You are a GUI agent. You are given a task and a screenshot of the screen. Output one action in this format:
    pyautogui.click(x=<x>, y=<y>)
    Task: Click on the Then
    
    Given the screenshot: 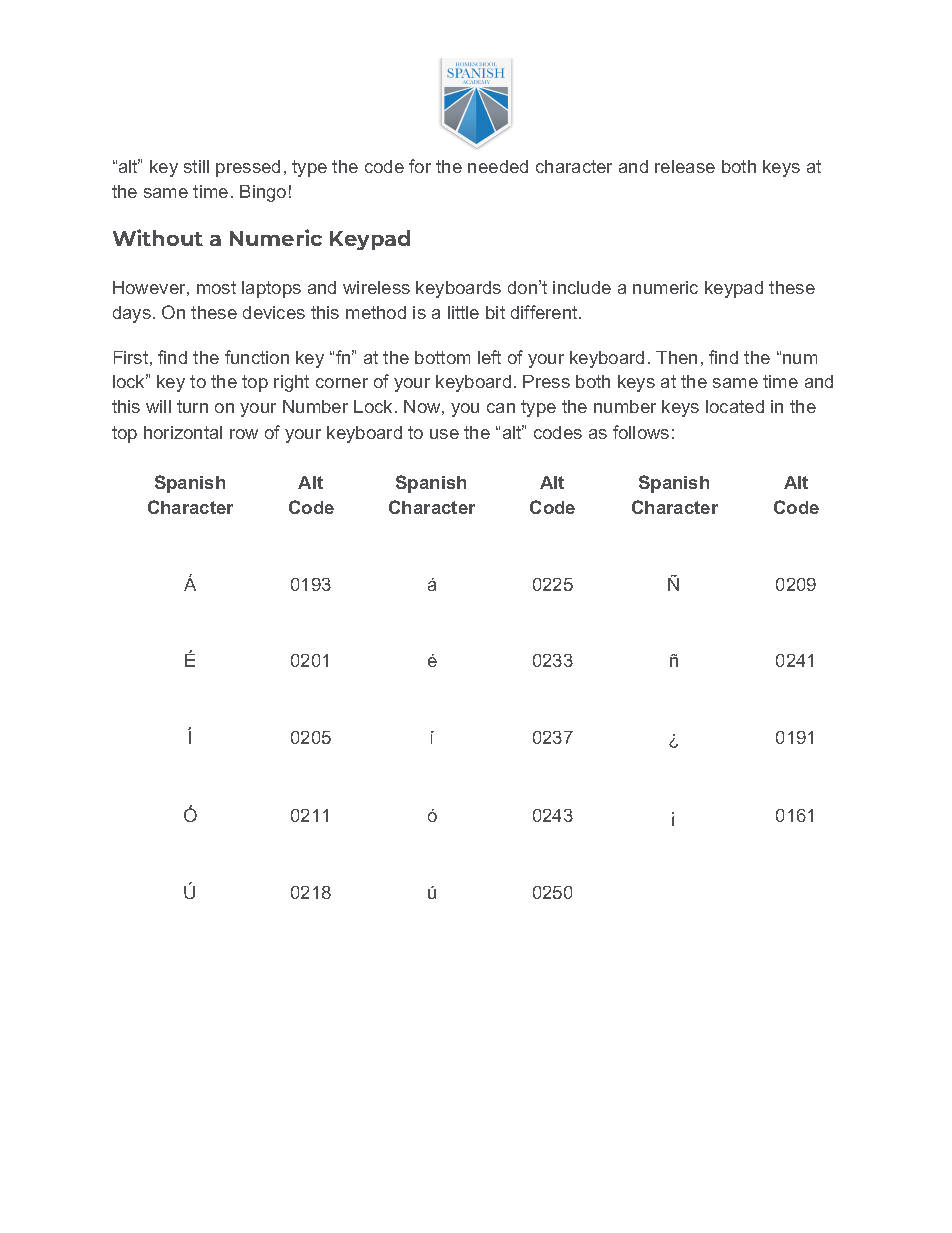 What is the action you would take?
    pyautogui.click(x=676, y=357)
